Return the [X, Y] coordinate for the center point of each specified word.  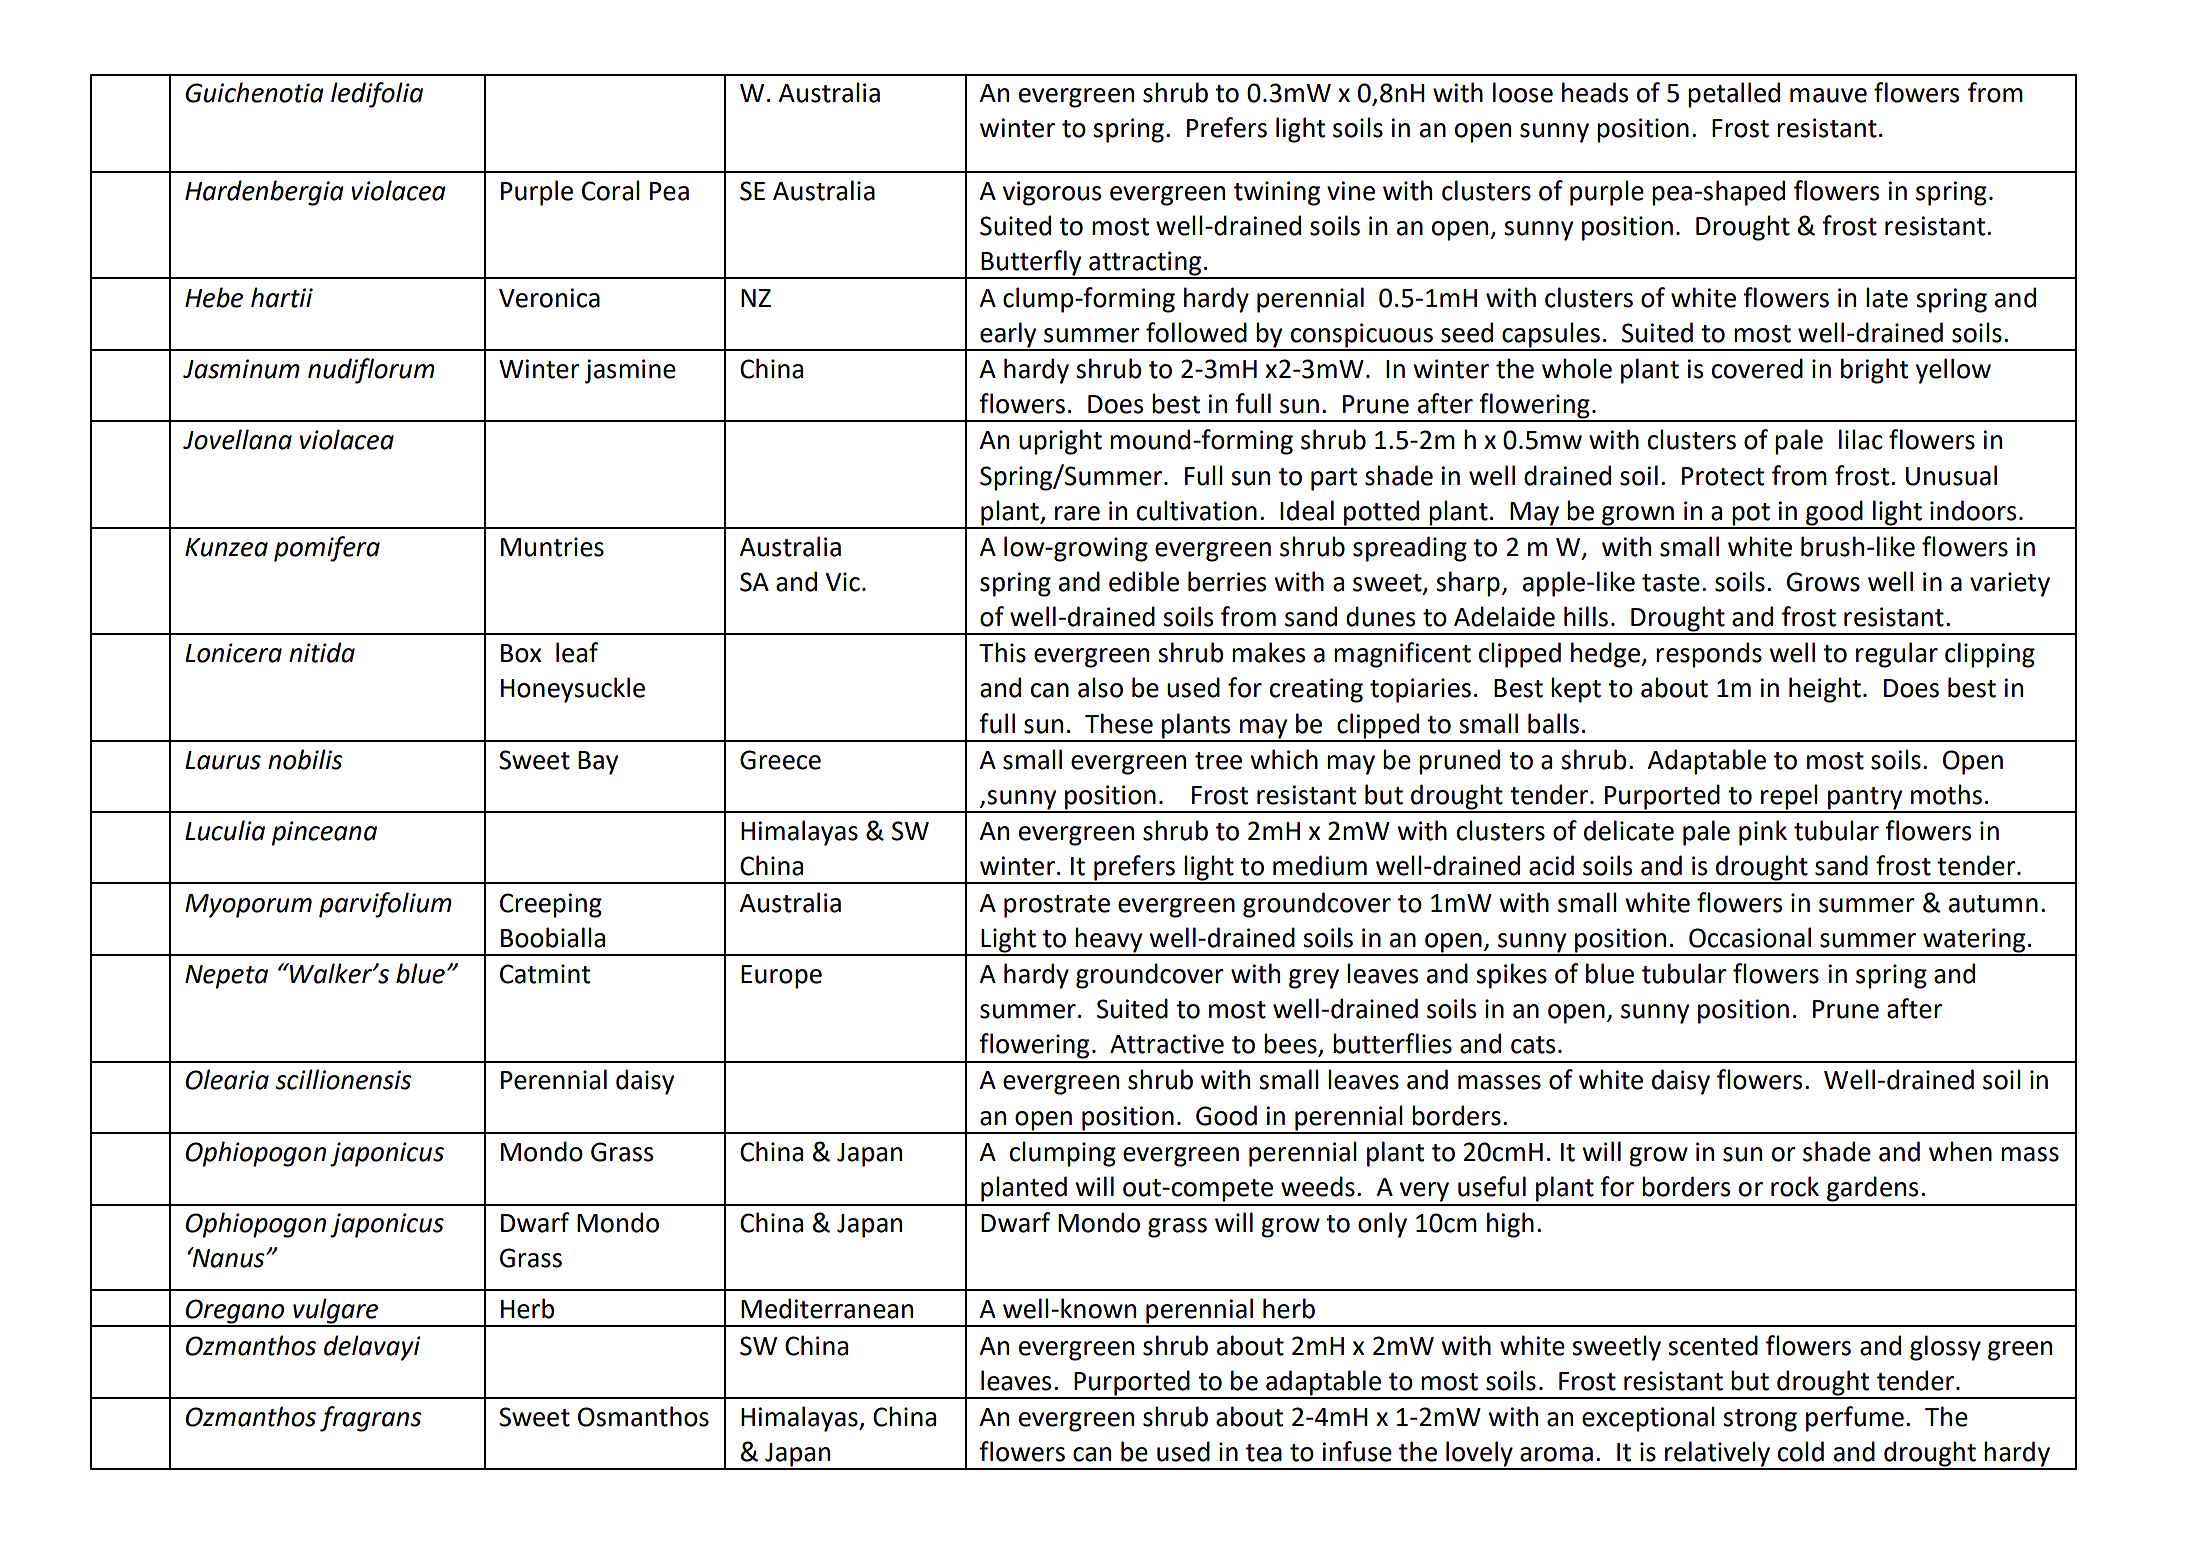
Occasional [1750, 937]
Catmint [545, 974]
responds [1709, 655]
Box [521, 653]
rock [1795, 1186]
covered [1757, 368]
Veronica [549, 298]
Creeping [551, 905]
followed [1196, 332]
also [1100, 687]
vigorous [1052, 193]
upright [1060, 442]
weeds [1318, 1186]
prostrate [1057, 906]
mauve [1828, 95]
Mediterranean [827, 1308]
